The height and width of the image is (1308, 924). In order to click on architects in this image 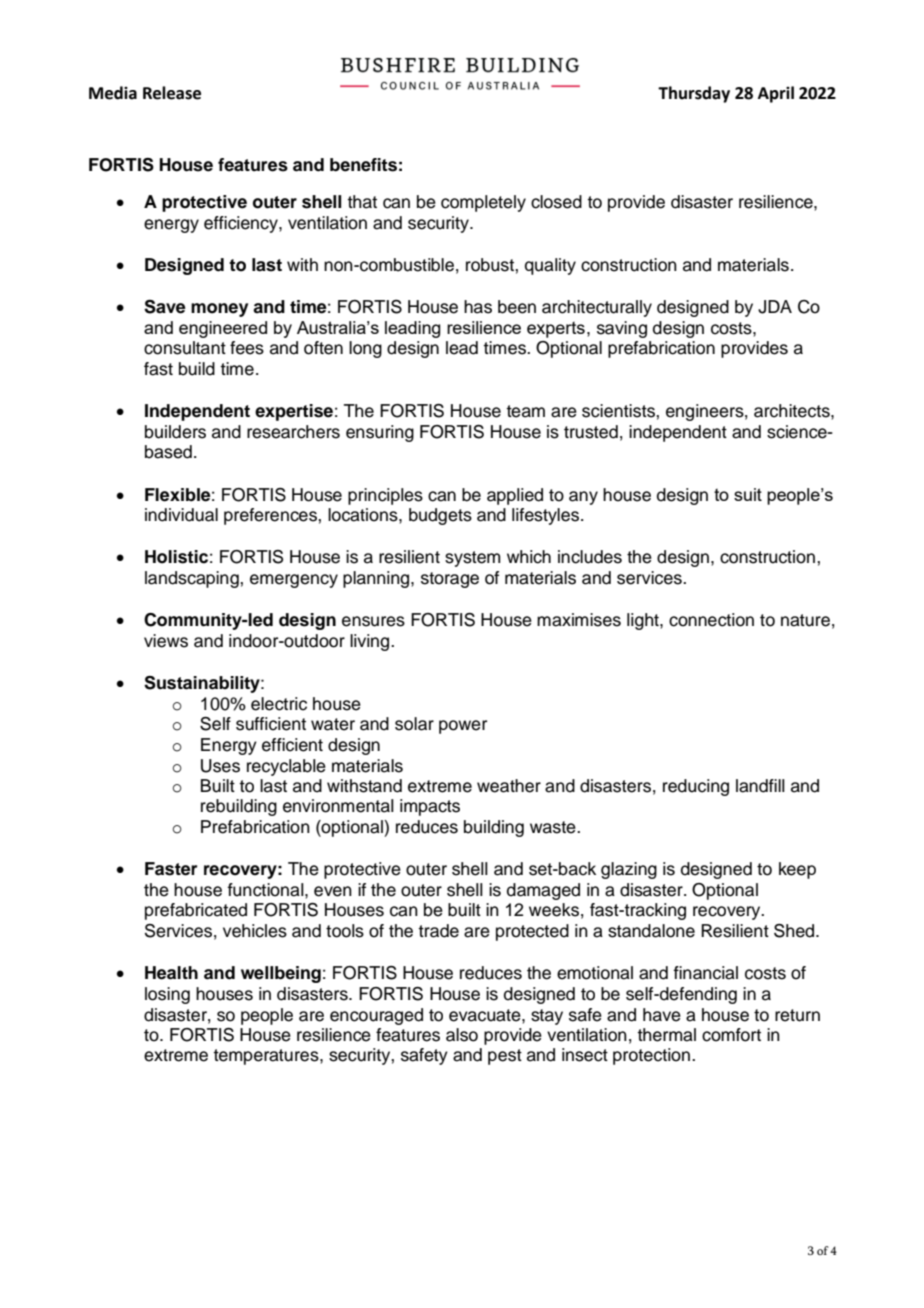, I will do `click(793, 411)`.
